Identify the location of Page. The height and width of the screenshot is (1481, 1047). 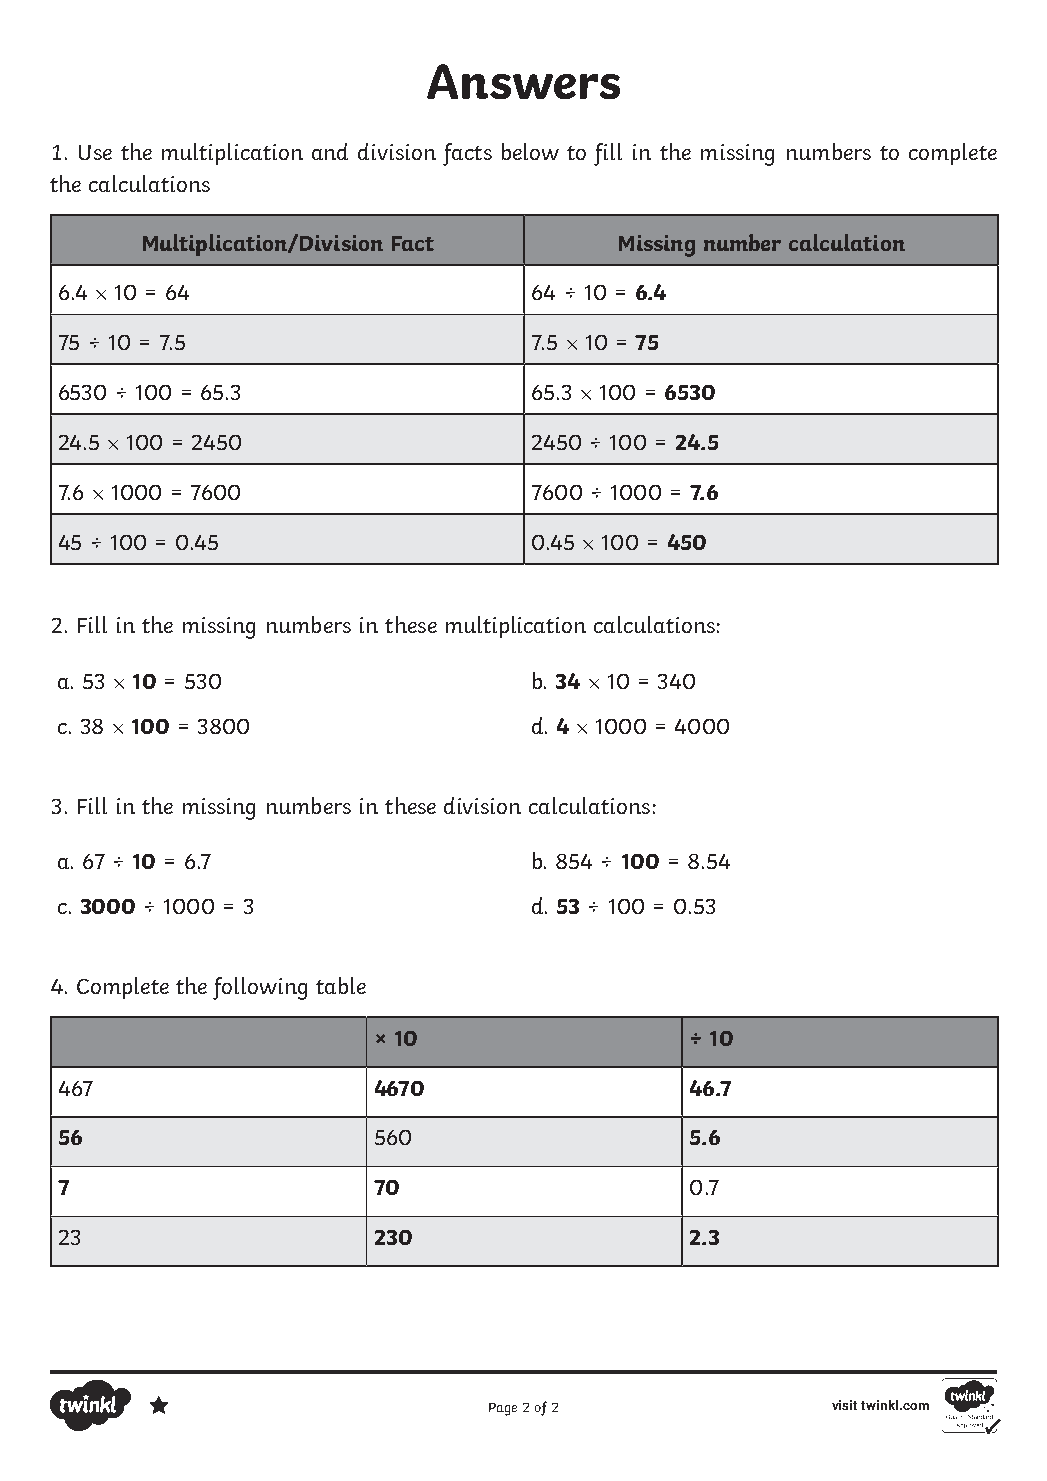
(503, 1409).
